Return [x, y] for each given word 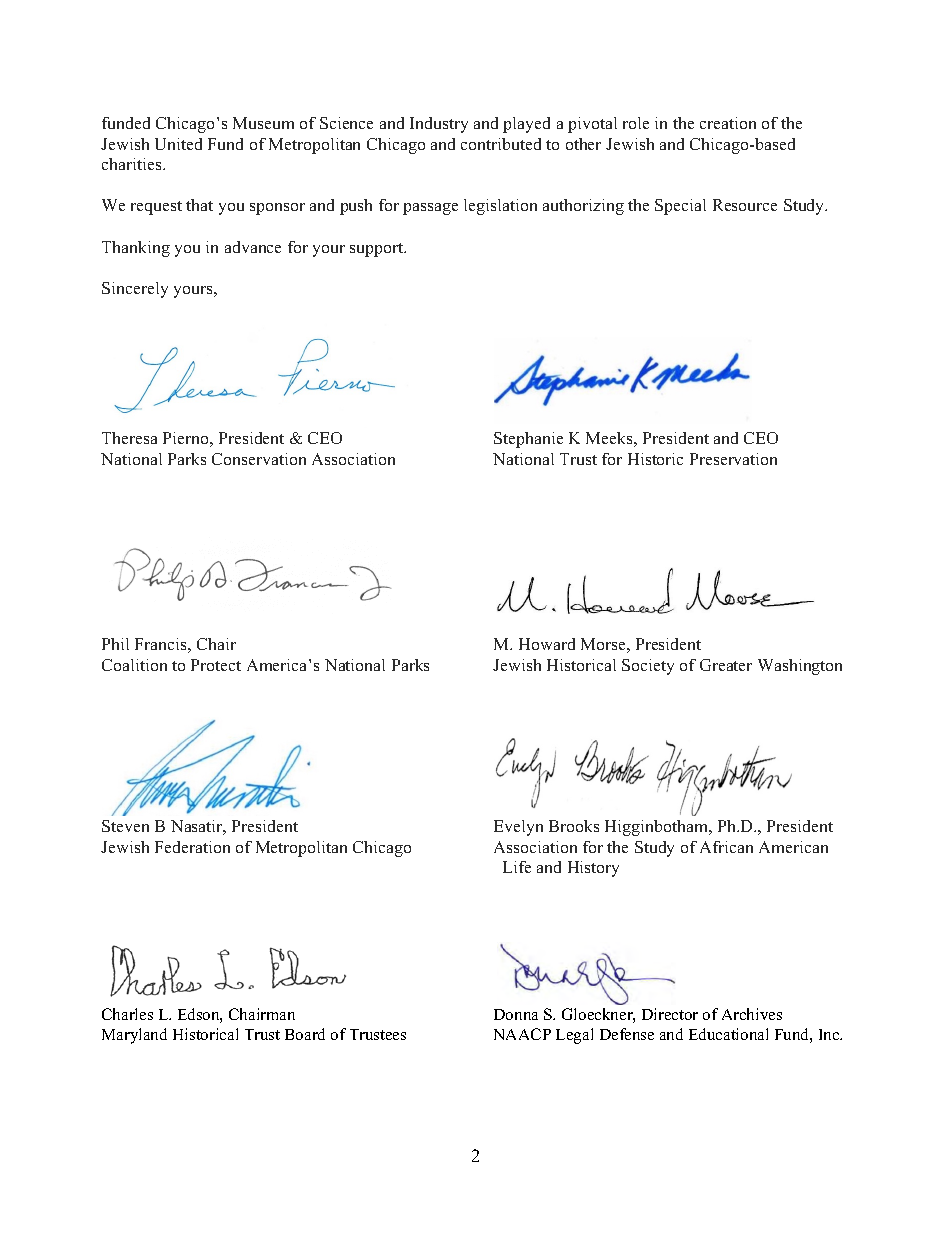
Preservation [733, 459]
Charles [127, 1014]
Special [680, 207]
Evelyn [518, 828]
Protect [216, 665]
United [178, 144]
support [378, 250]
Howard [547, 644]
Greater [726, 665]
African [726, 847]
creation [728, 123]
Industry [439, 125]
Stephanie [528, 440]
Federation [192, 847]
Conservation [259, 459]
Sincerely [135, 290]
